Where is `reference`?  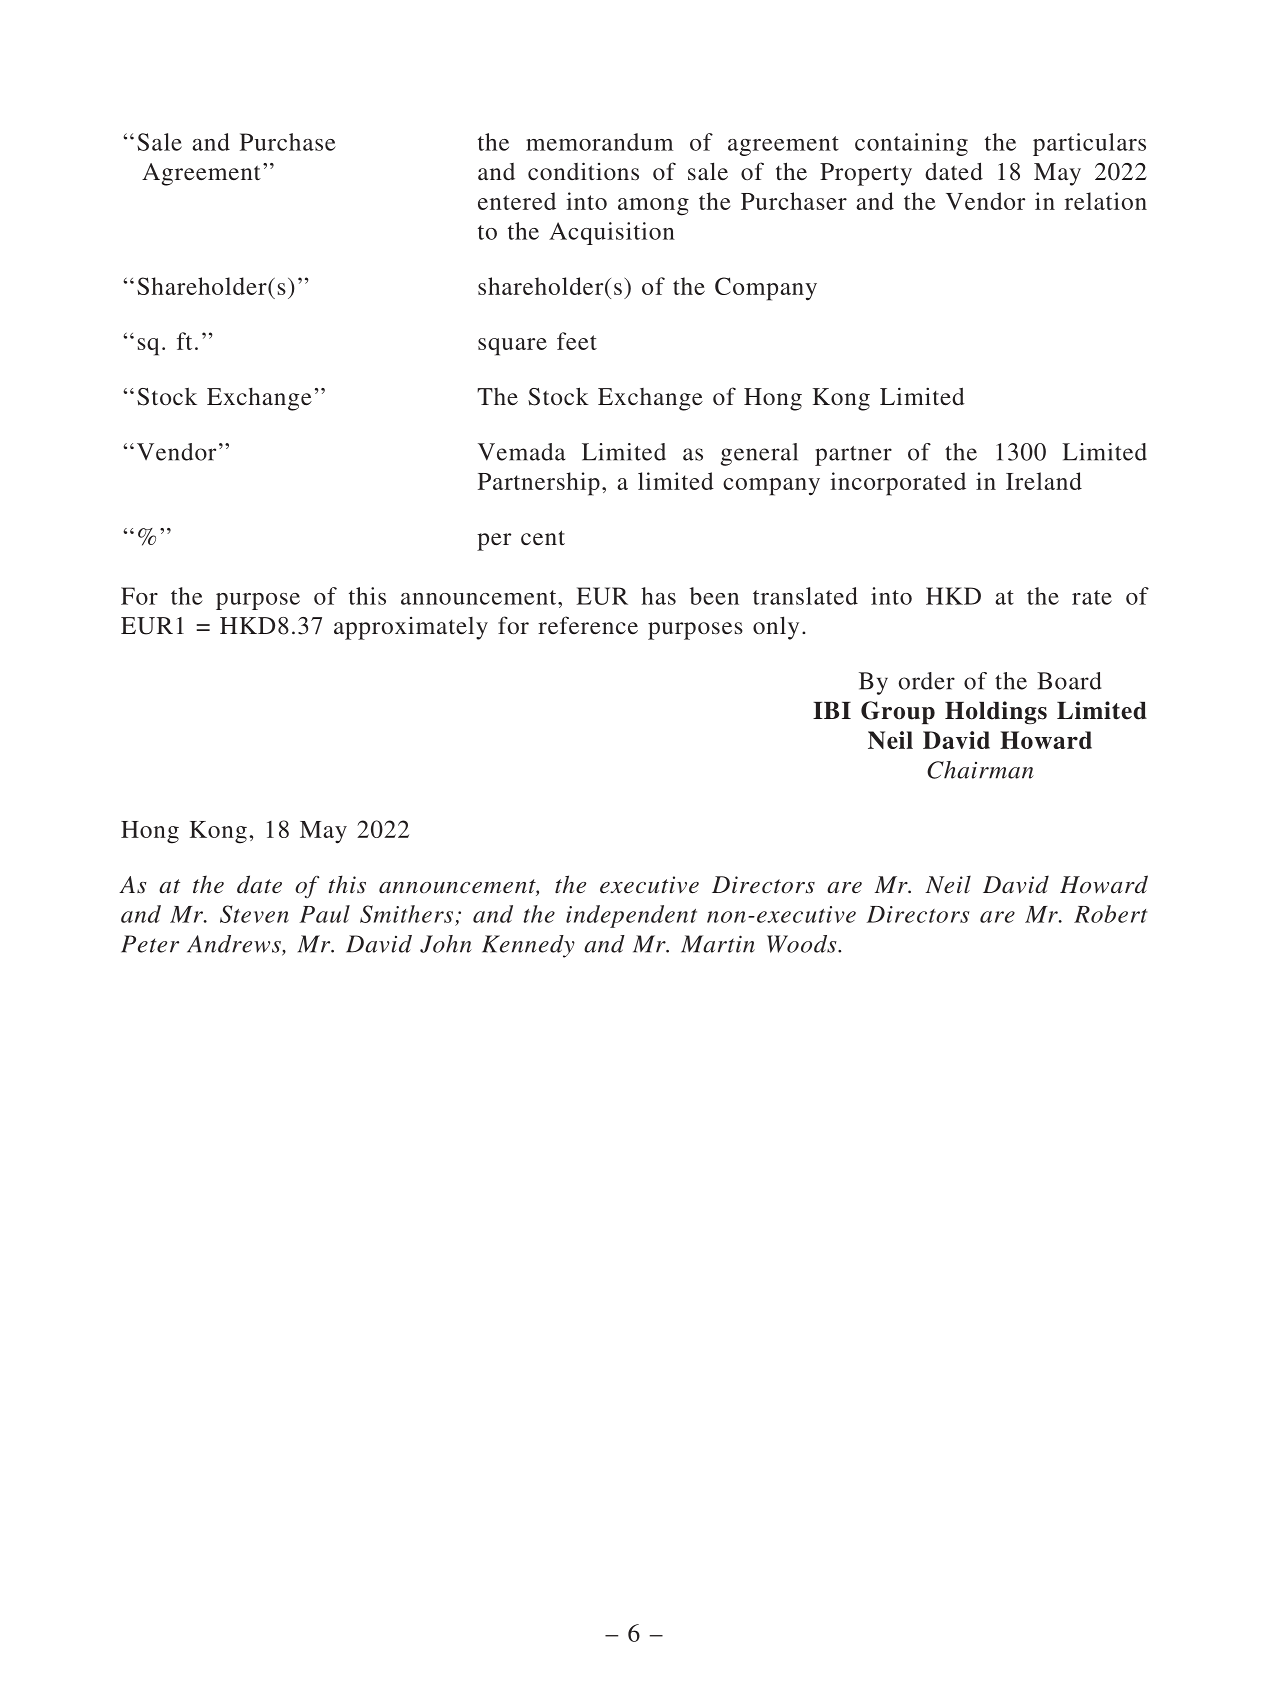 reference is located at coordinates (588, 625).
